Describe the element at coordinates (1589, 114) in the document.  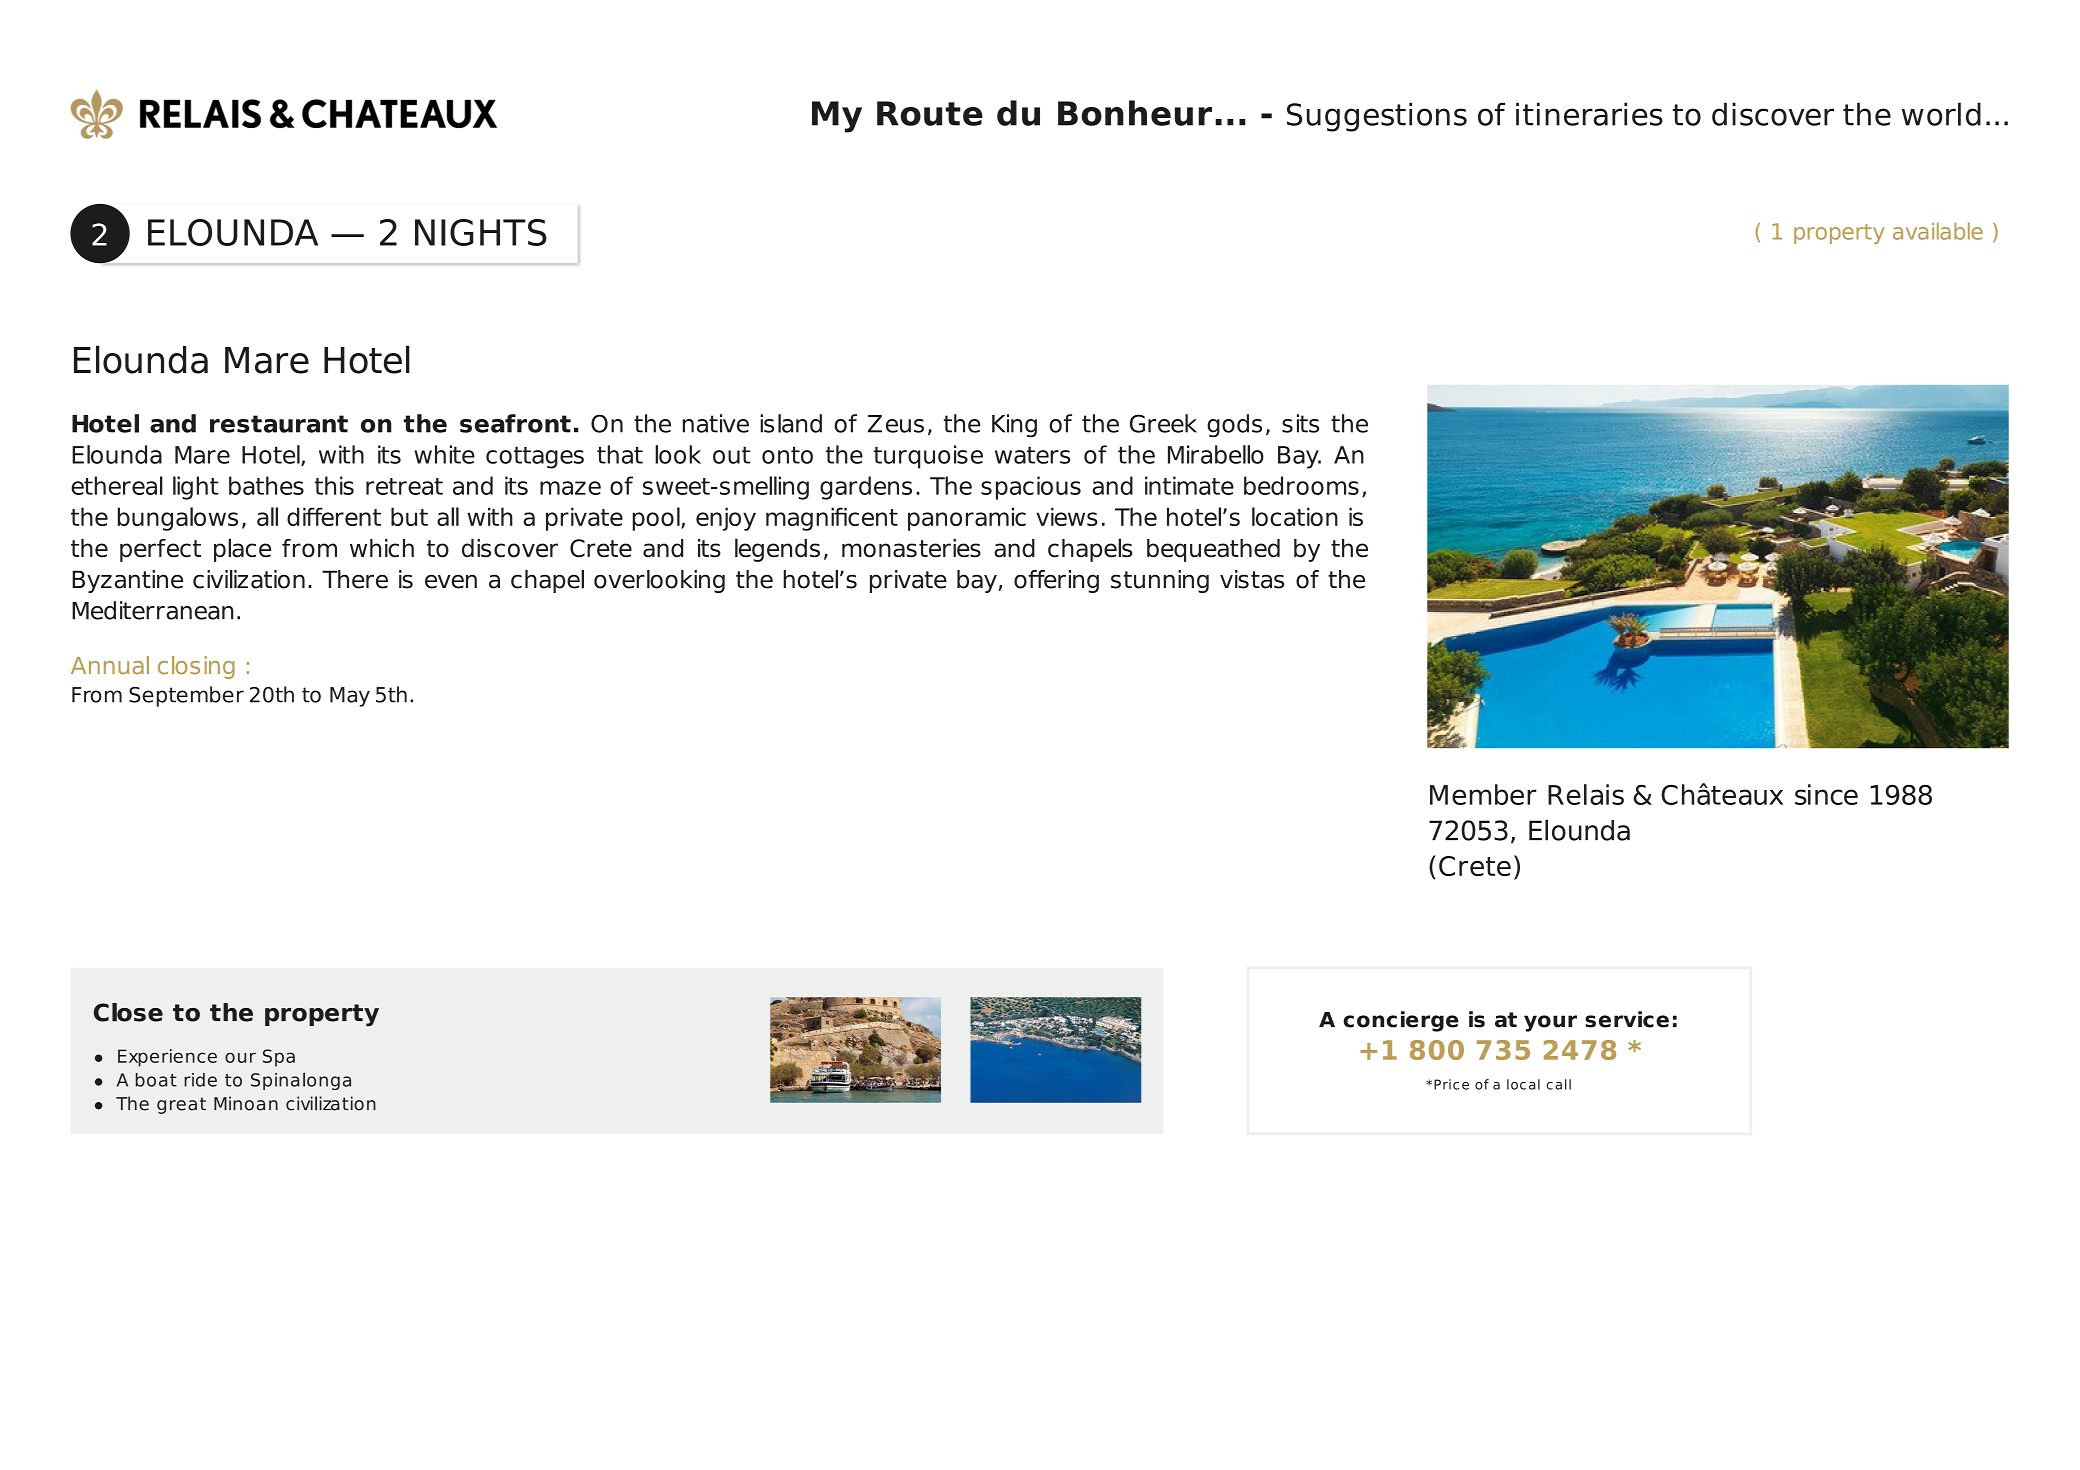
I see `itineraries` at that location.
